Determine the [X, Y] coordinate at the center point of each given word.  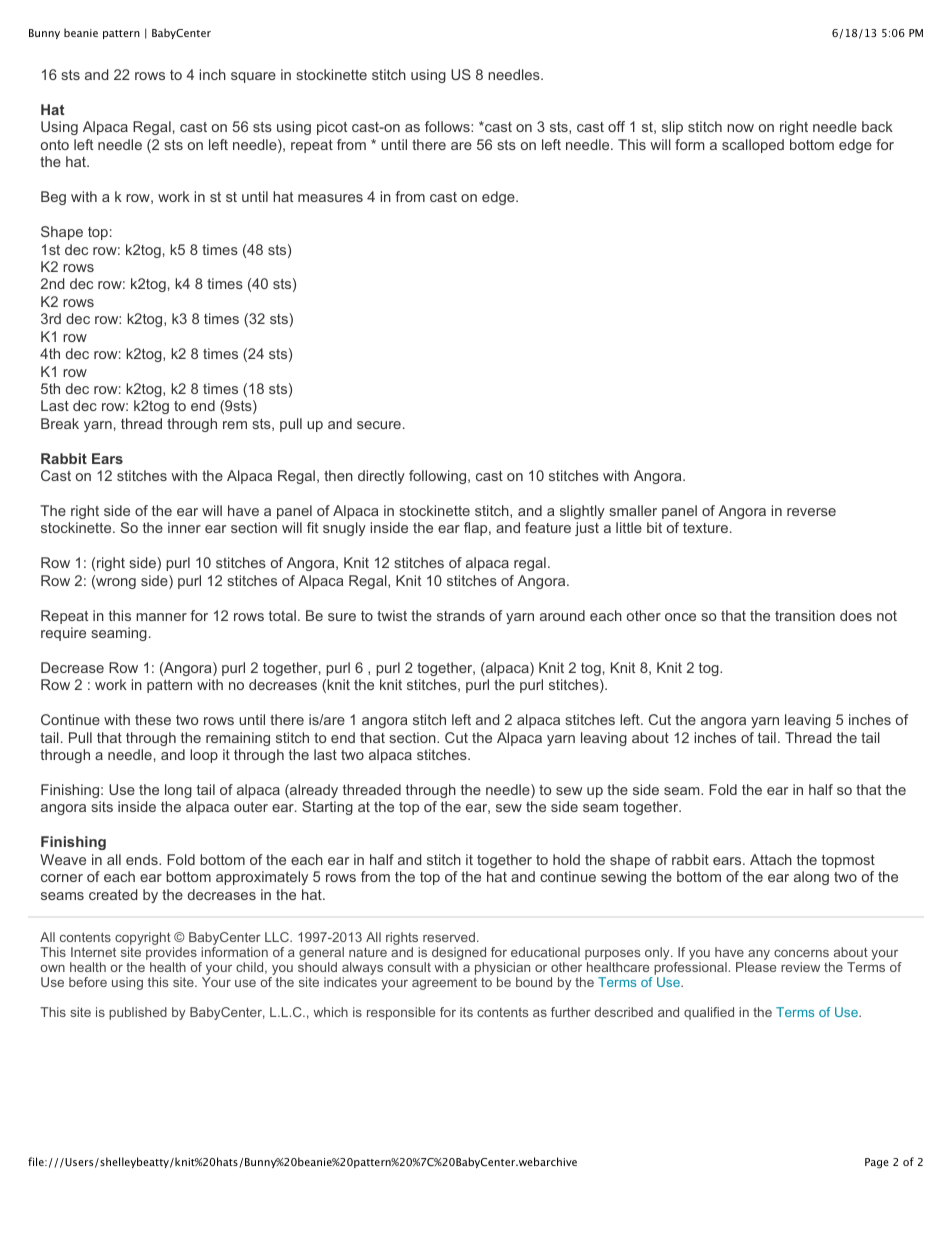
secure [379, 425]
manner [161, 617]
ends [143, 859]
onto [55, 145]
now [740, 128]
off [616, 126]
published [138, 1013]
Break [60, 423]
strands [461, 615]
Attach [771, 859]
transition [805, 615]
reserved [449, 937]
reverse [811, 512]
